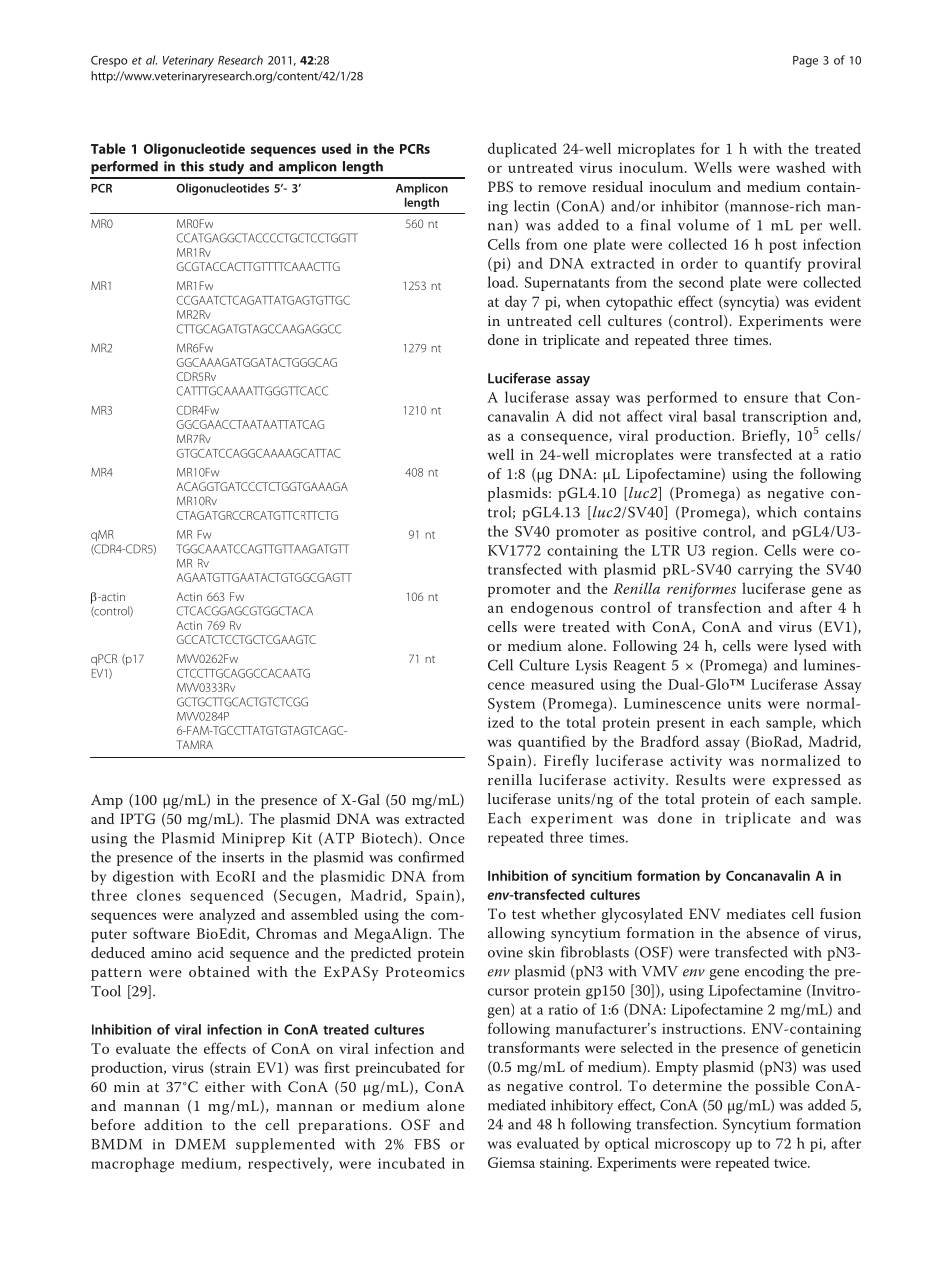 This screenshot has height=1270, width=952. I want to click on FBS, so click(427, 1144).
